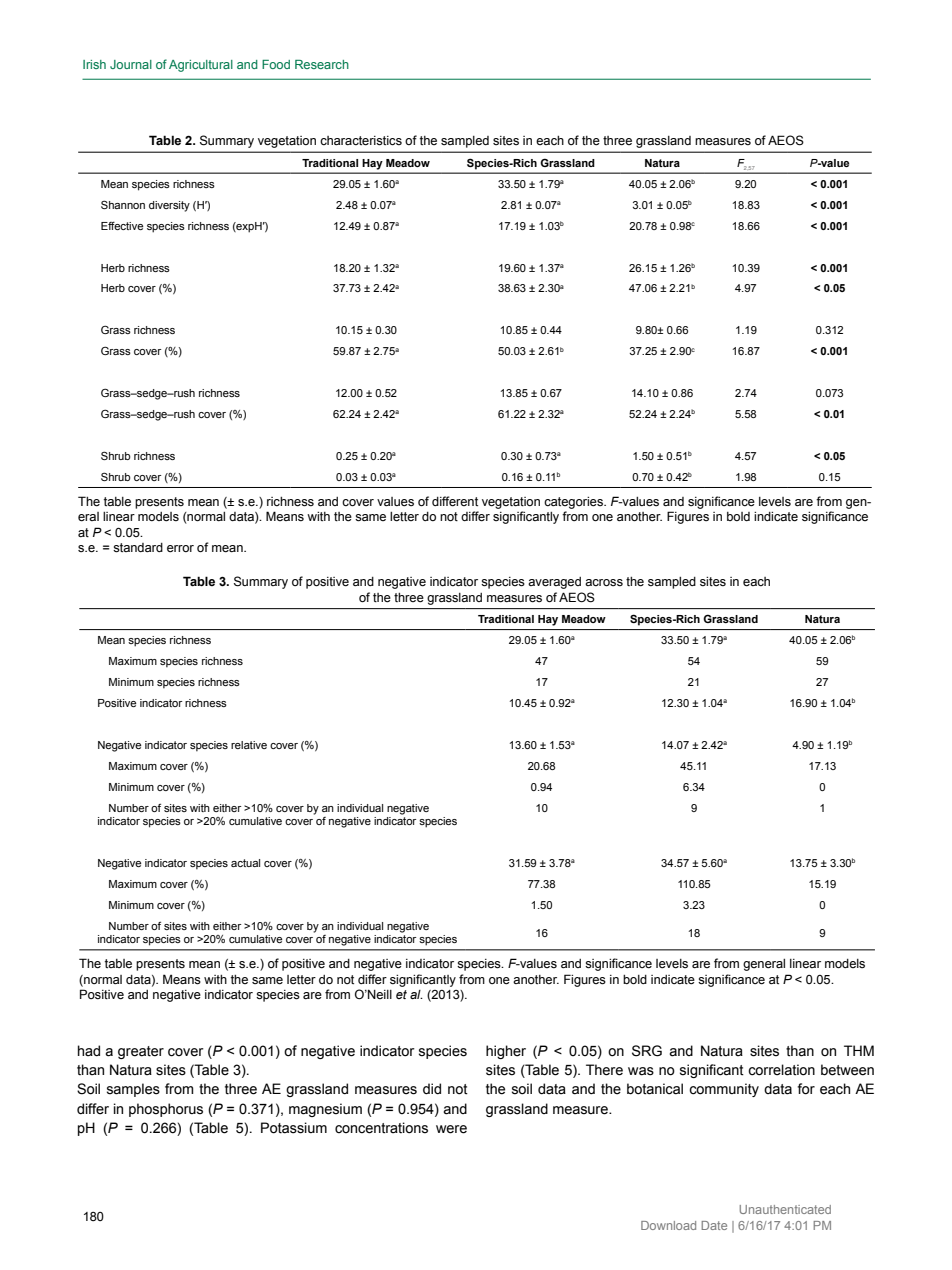  What do you see at coordinates (249, 745) in the screenshot?
I see `relative` at bounding box center [249, 745].
